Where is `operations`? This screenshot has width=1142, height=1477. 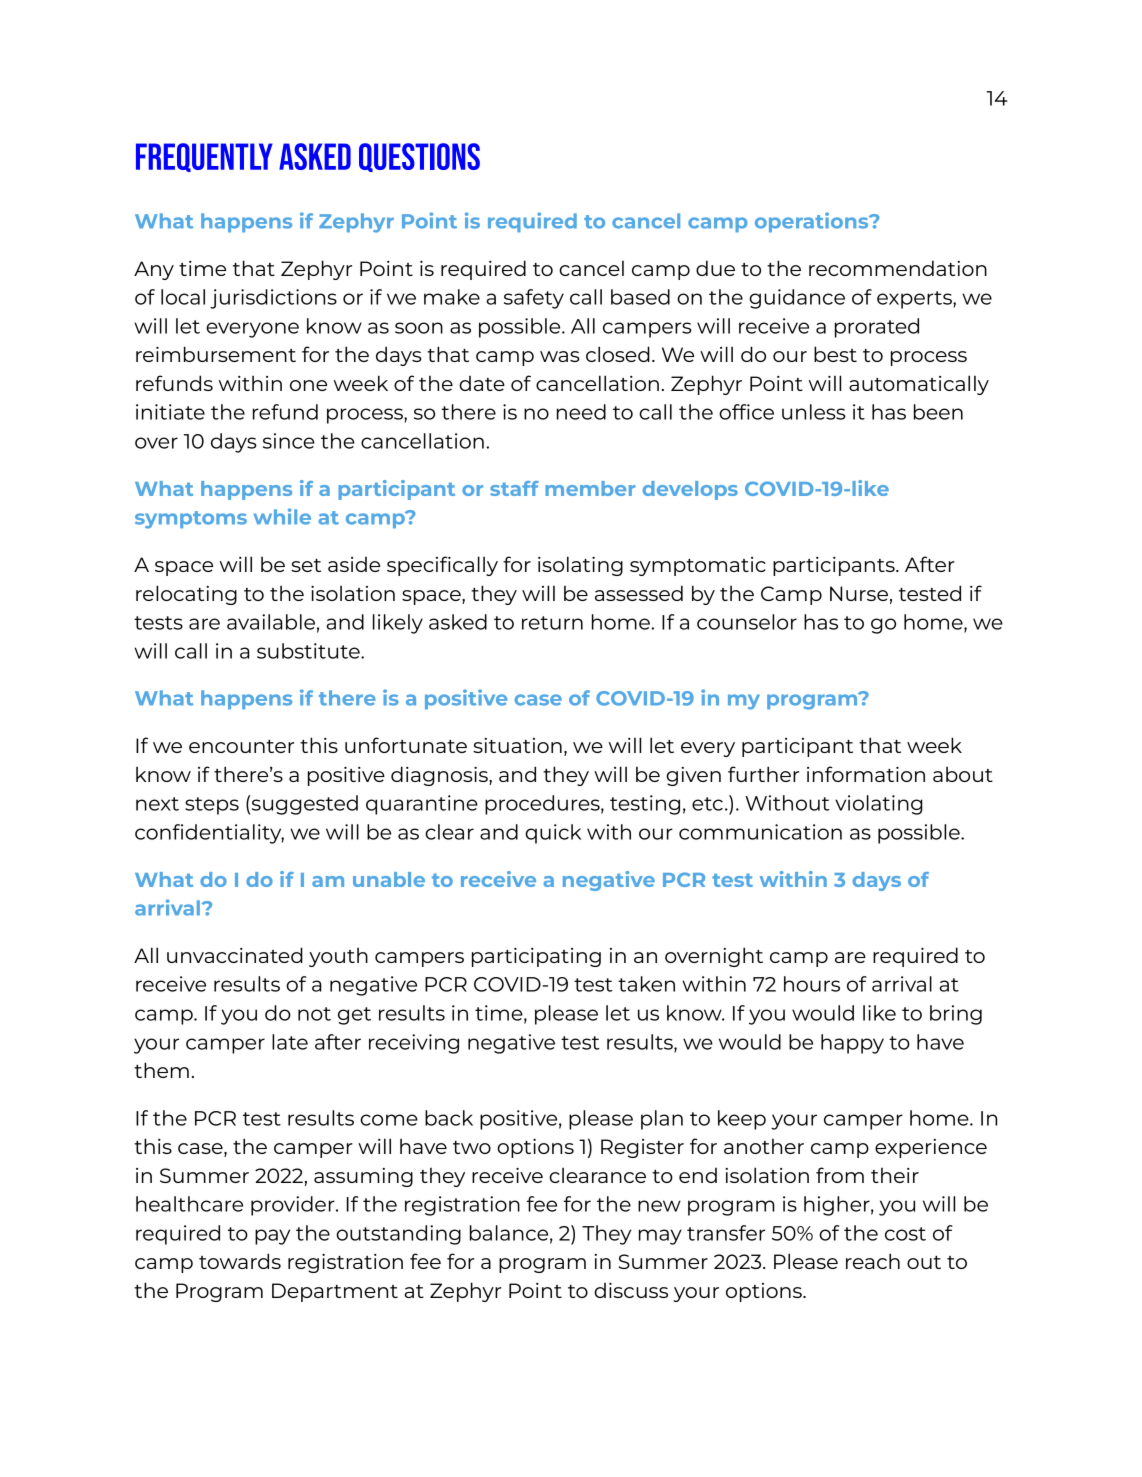 operations is located at coordinates (813, 222).
